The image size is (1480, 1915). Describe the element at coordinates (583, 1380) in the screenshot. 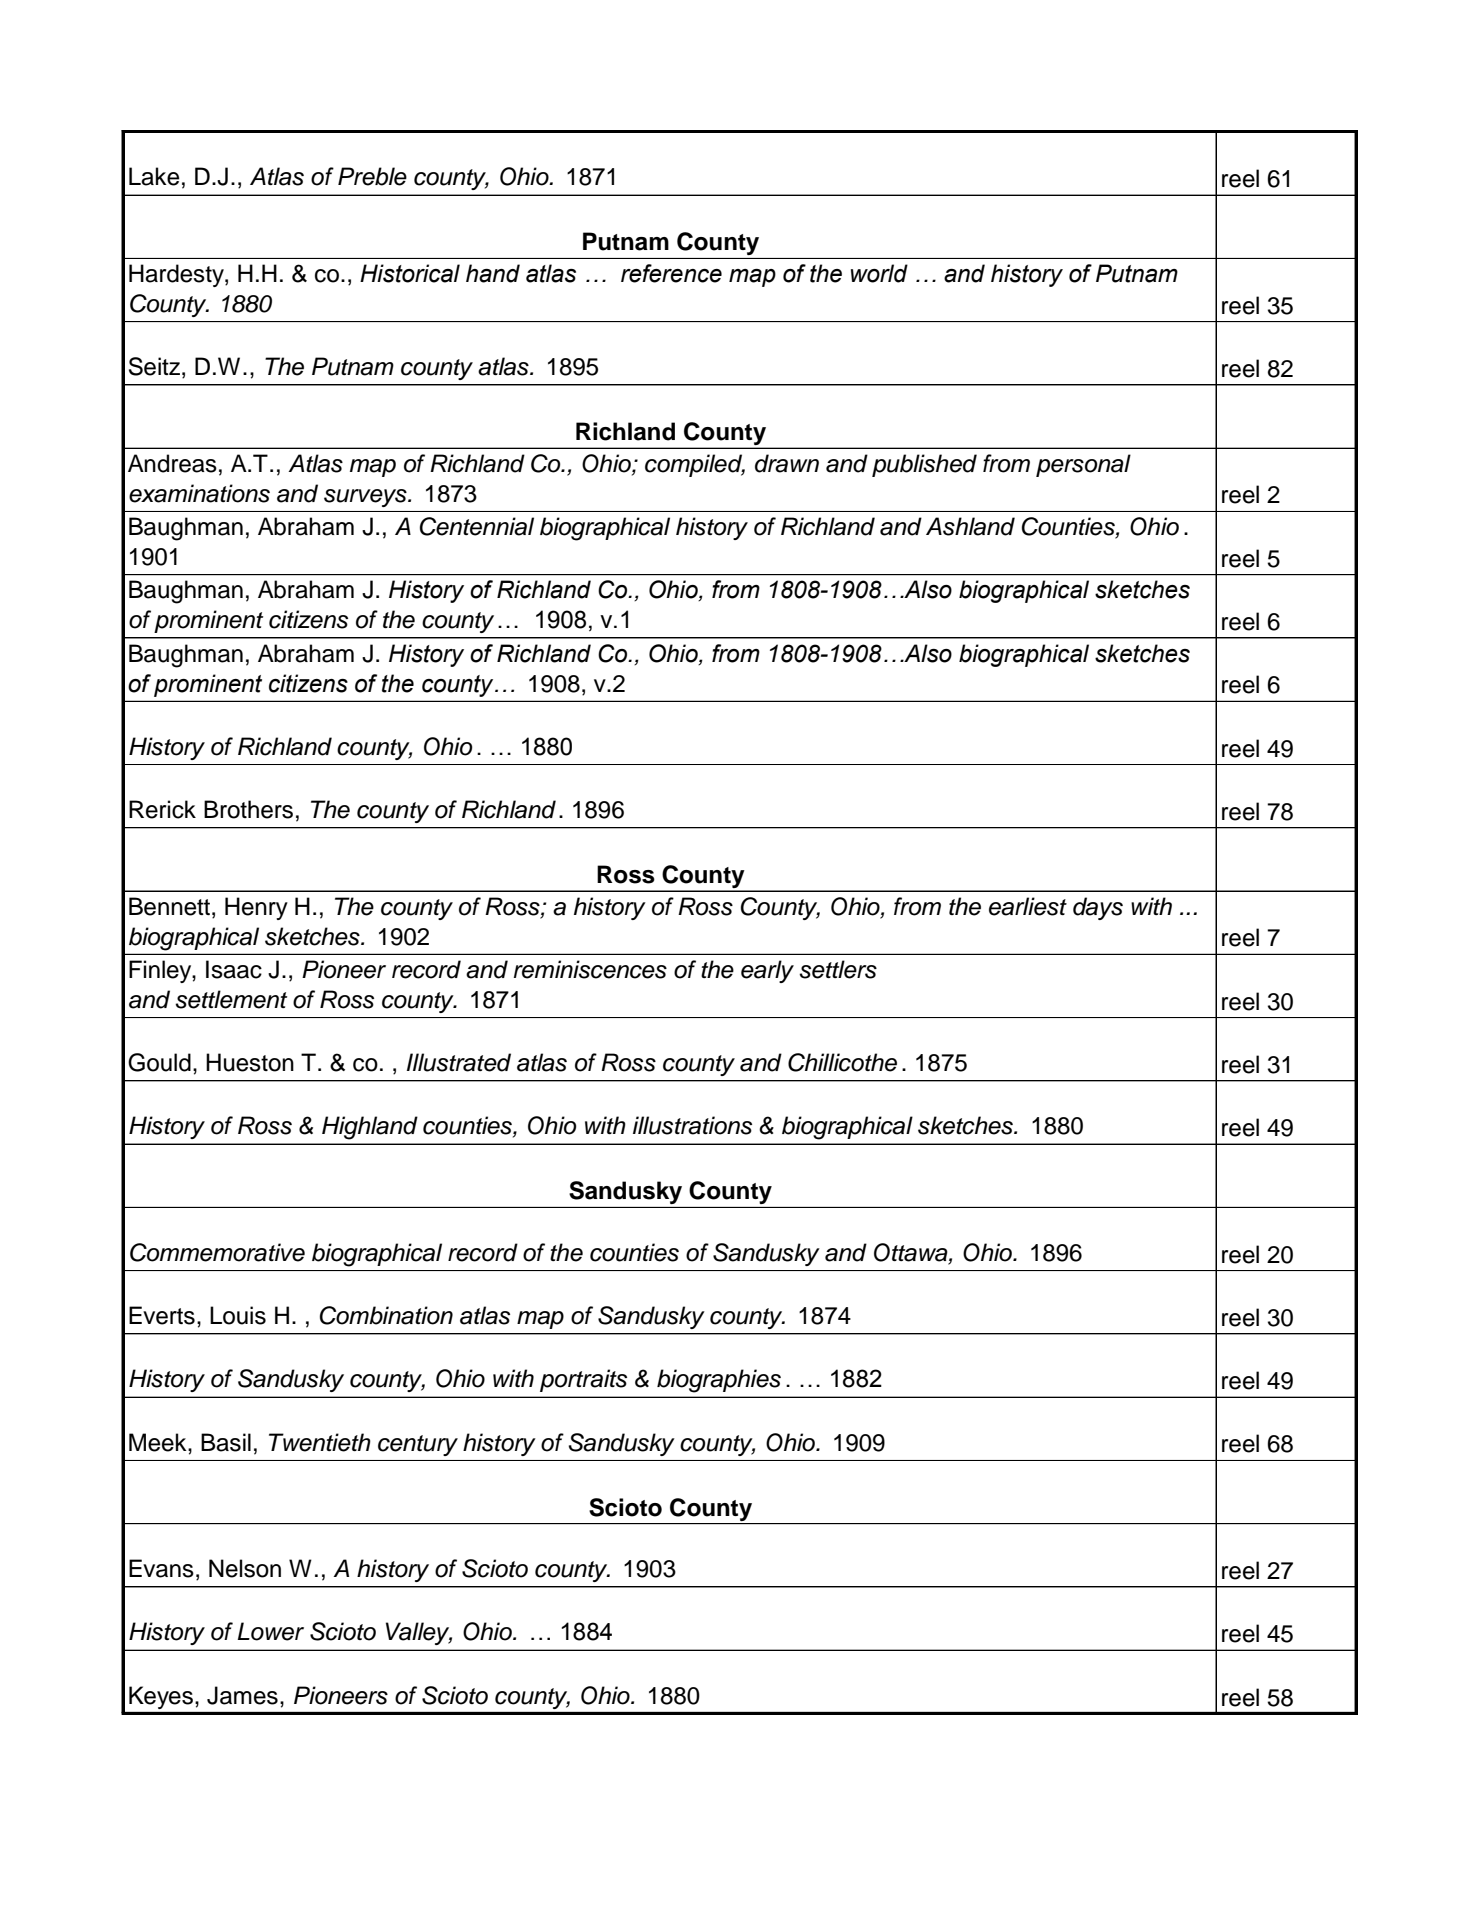

I see `portraits` at that location.
